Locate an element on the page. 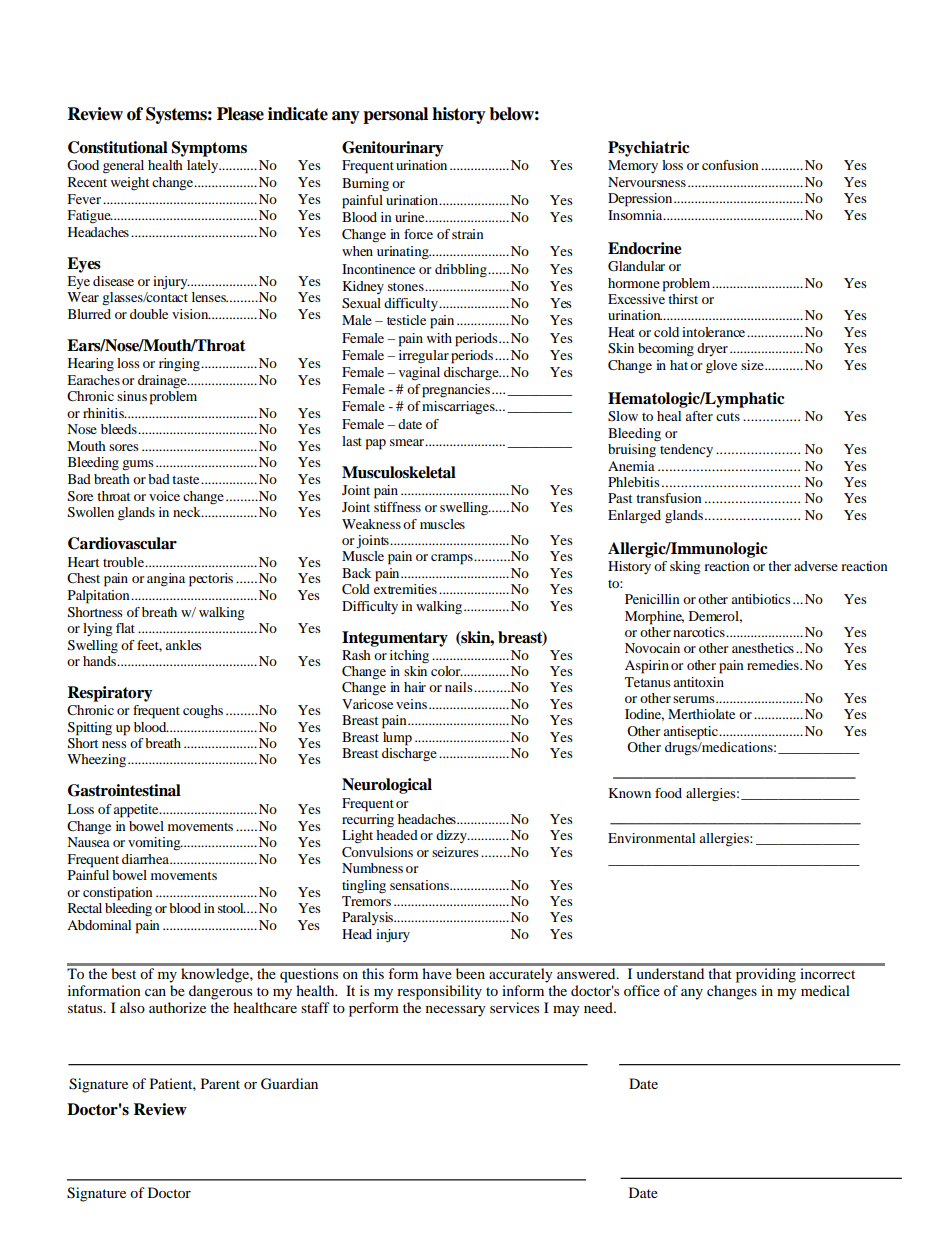 Image resolution: width=952 pixels, height=1233 pixels. nails is located at coordinates (459, 687).
